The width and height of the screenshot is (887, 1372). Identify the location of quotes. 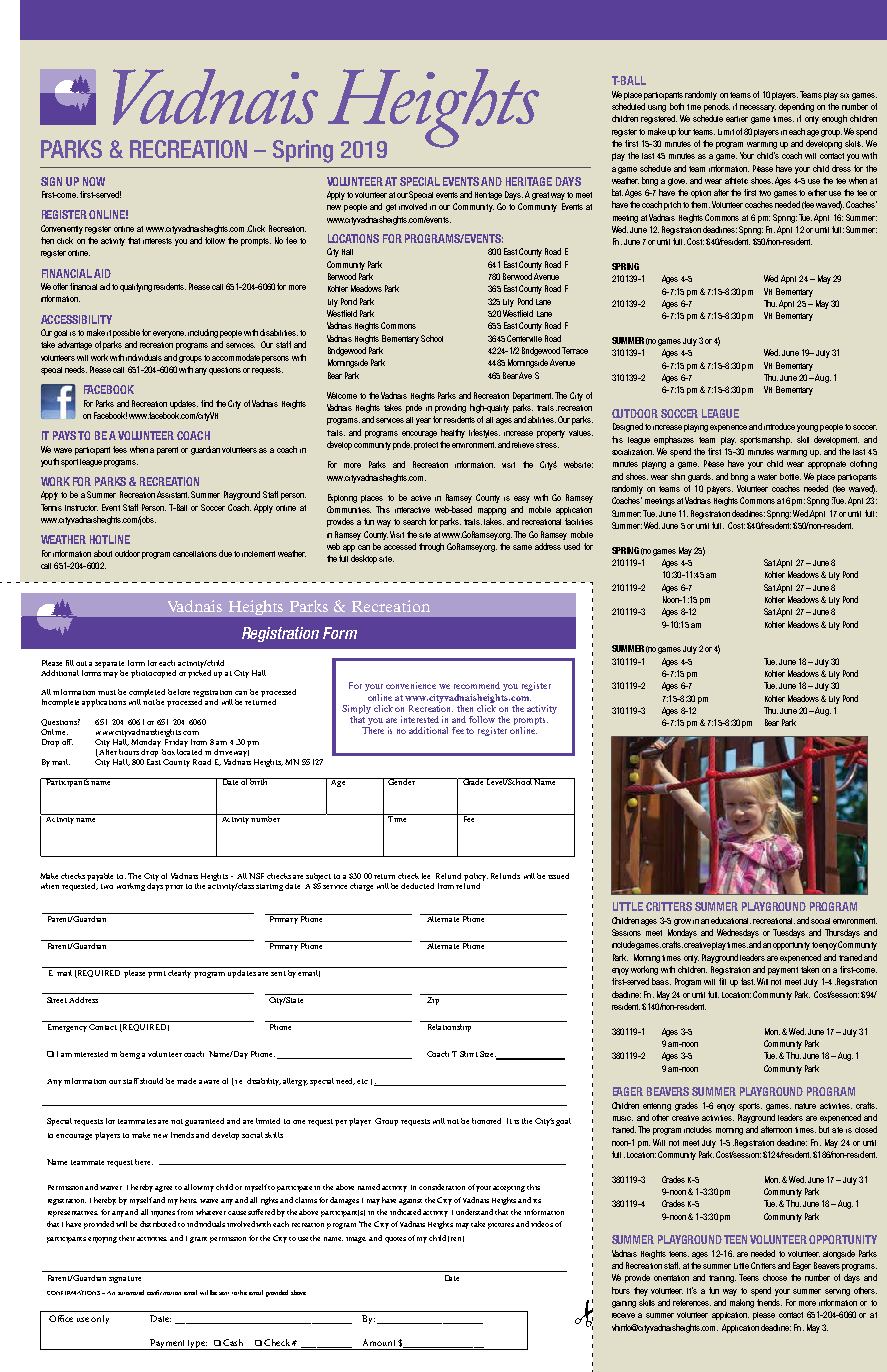
(395, 1240).
